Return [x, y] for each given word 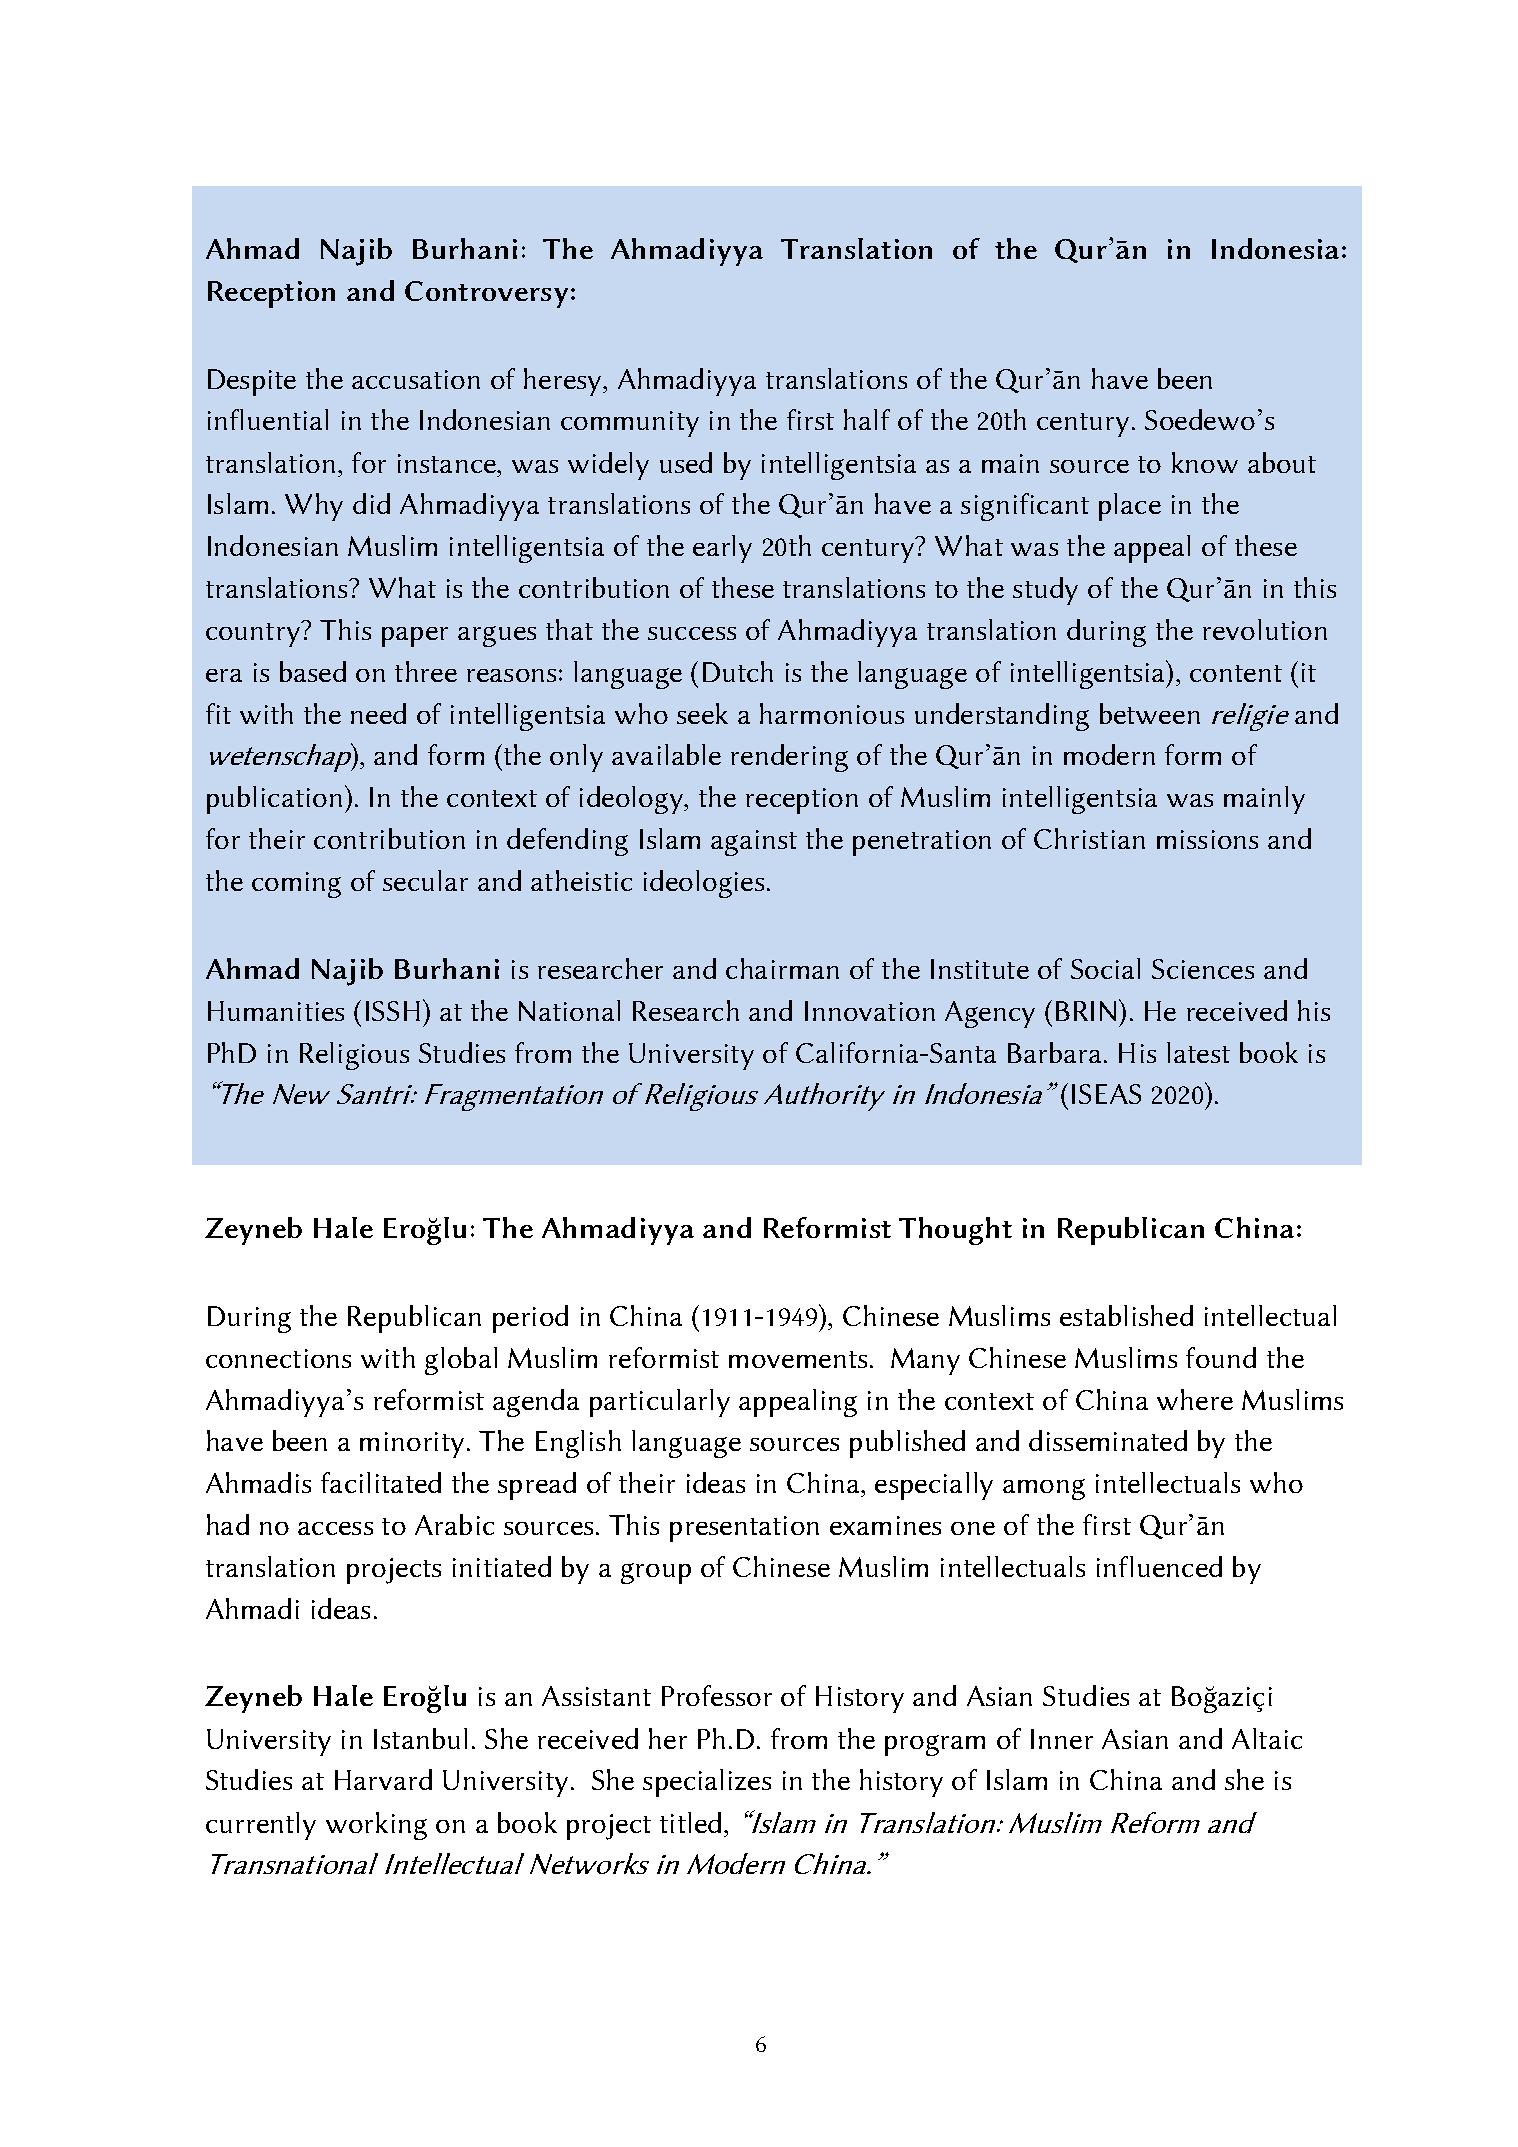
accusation [416, 379]
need [378, 713]
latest [1198, 1052]
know [1205, 462]
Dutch [738, 671]
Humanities [276, 1011]
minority [412, 1445]
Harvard [383, 1779]
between [1150, 713]
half [867, 419]
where [1195, 1399]
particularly [660, 1403]
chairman [782, 968]
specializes [707, 1783]
